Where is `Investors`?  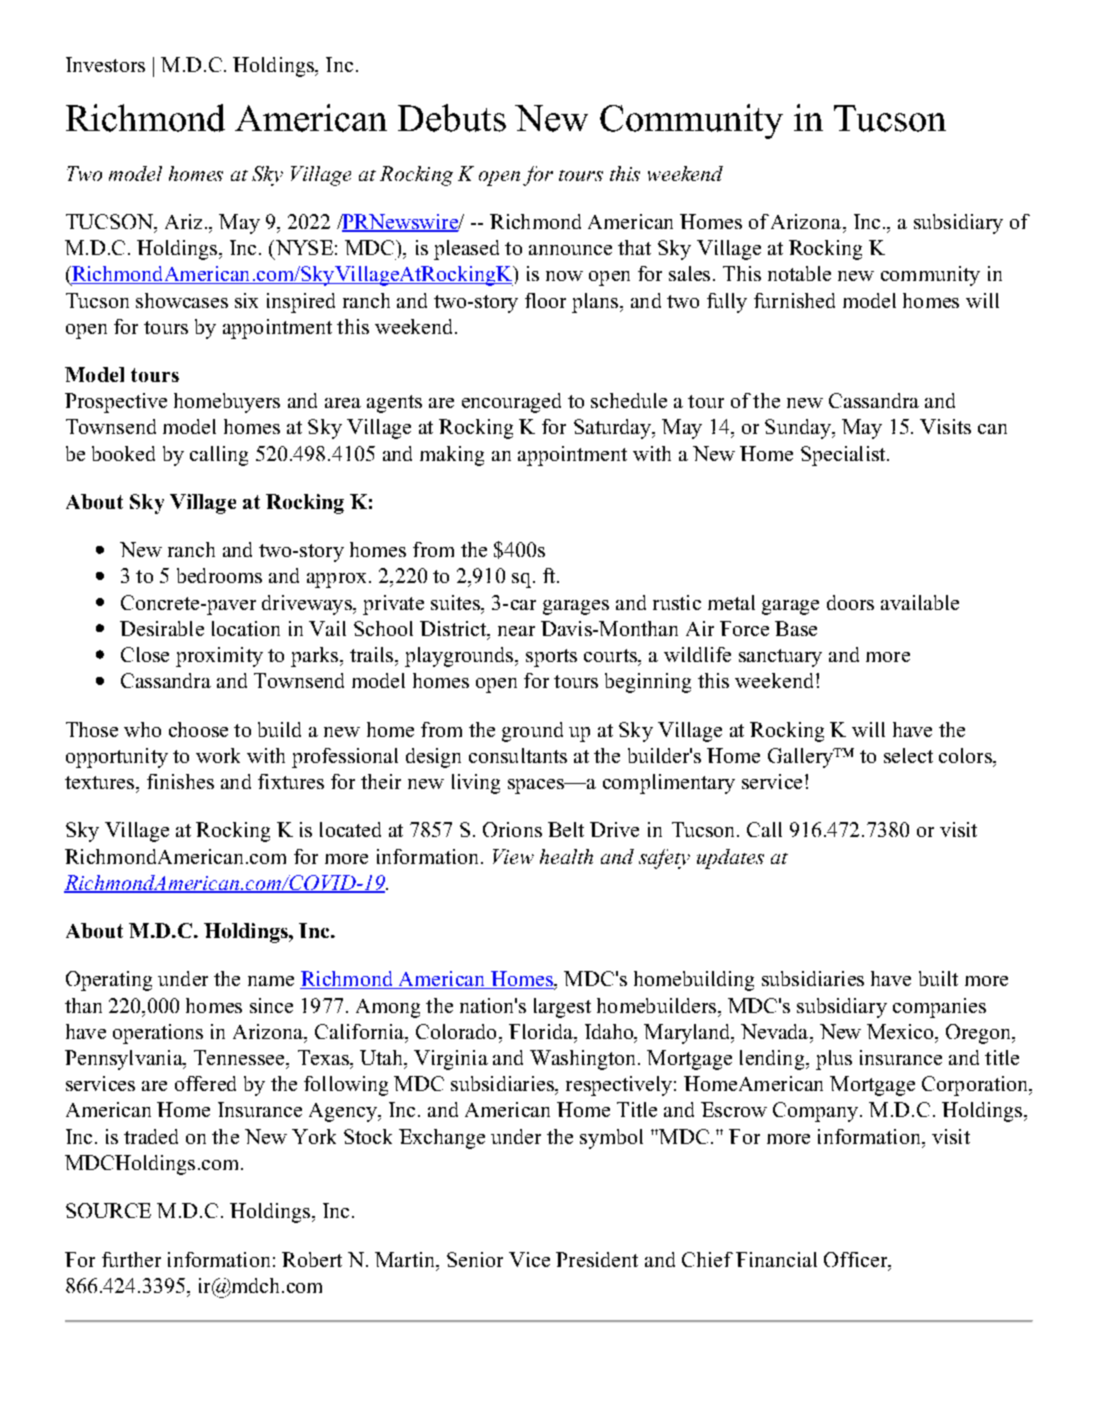
Investors is located at coordinates (105, 64).
